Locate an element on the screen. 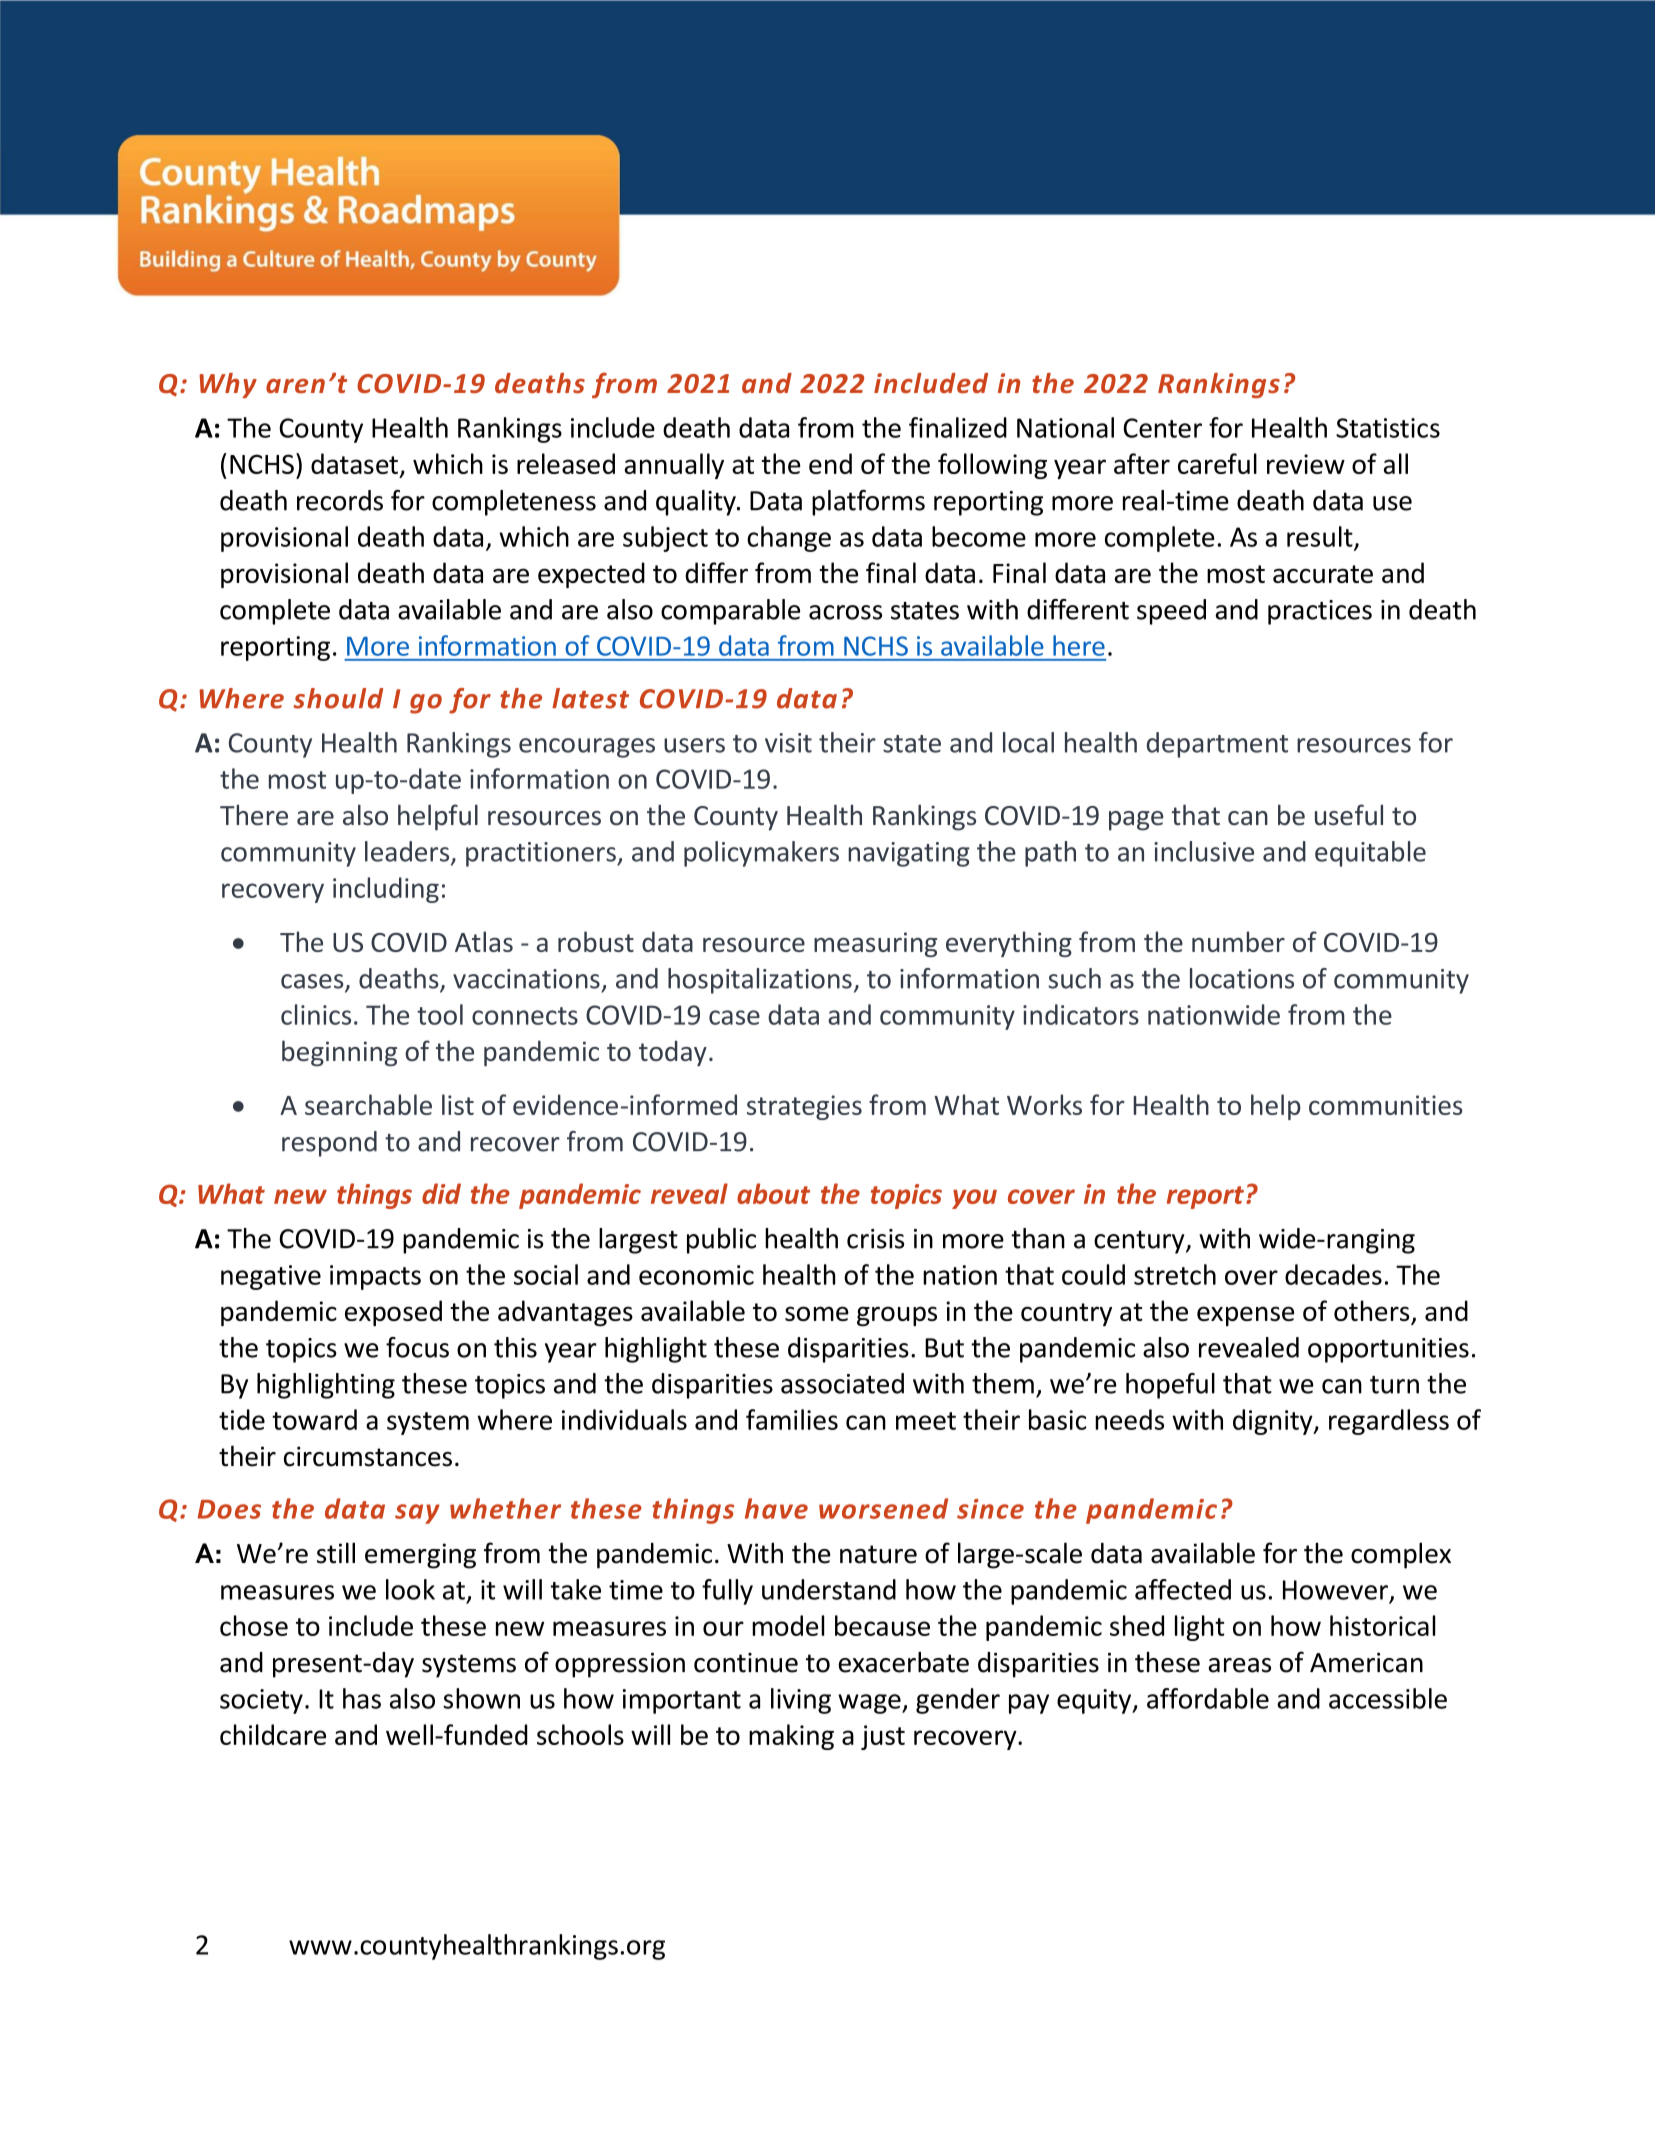 This screenshot has width=1655, height=2142. careful is located at coordinates (1217, 463).
